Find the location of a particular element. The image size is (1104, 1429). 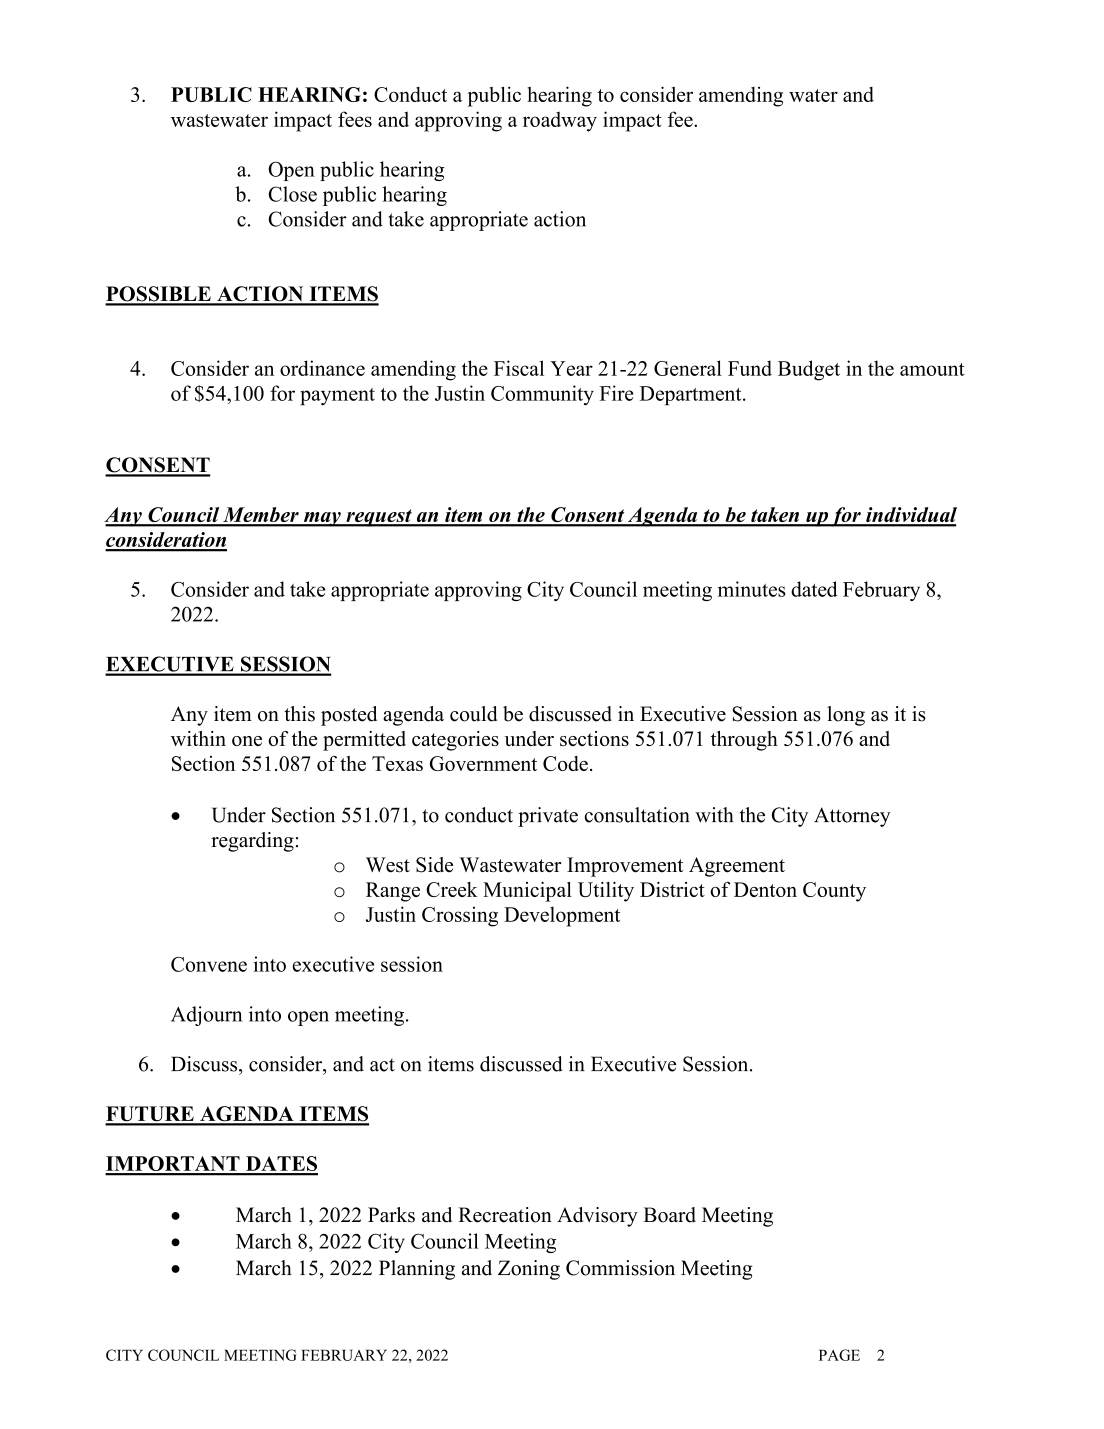

Close is located at coordinates (292, 194).
